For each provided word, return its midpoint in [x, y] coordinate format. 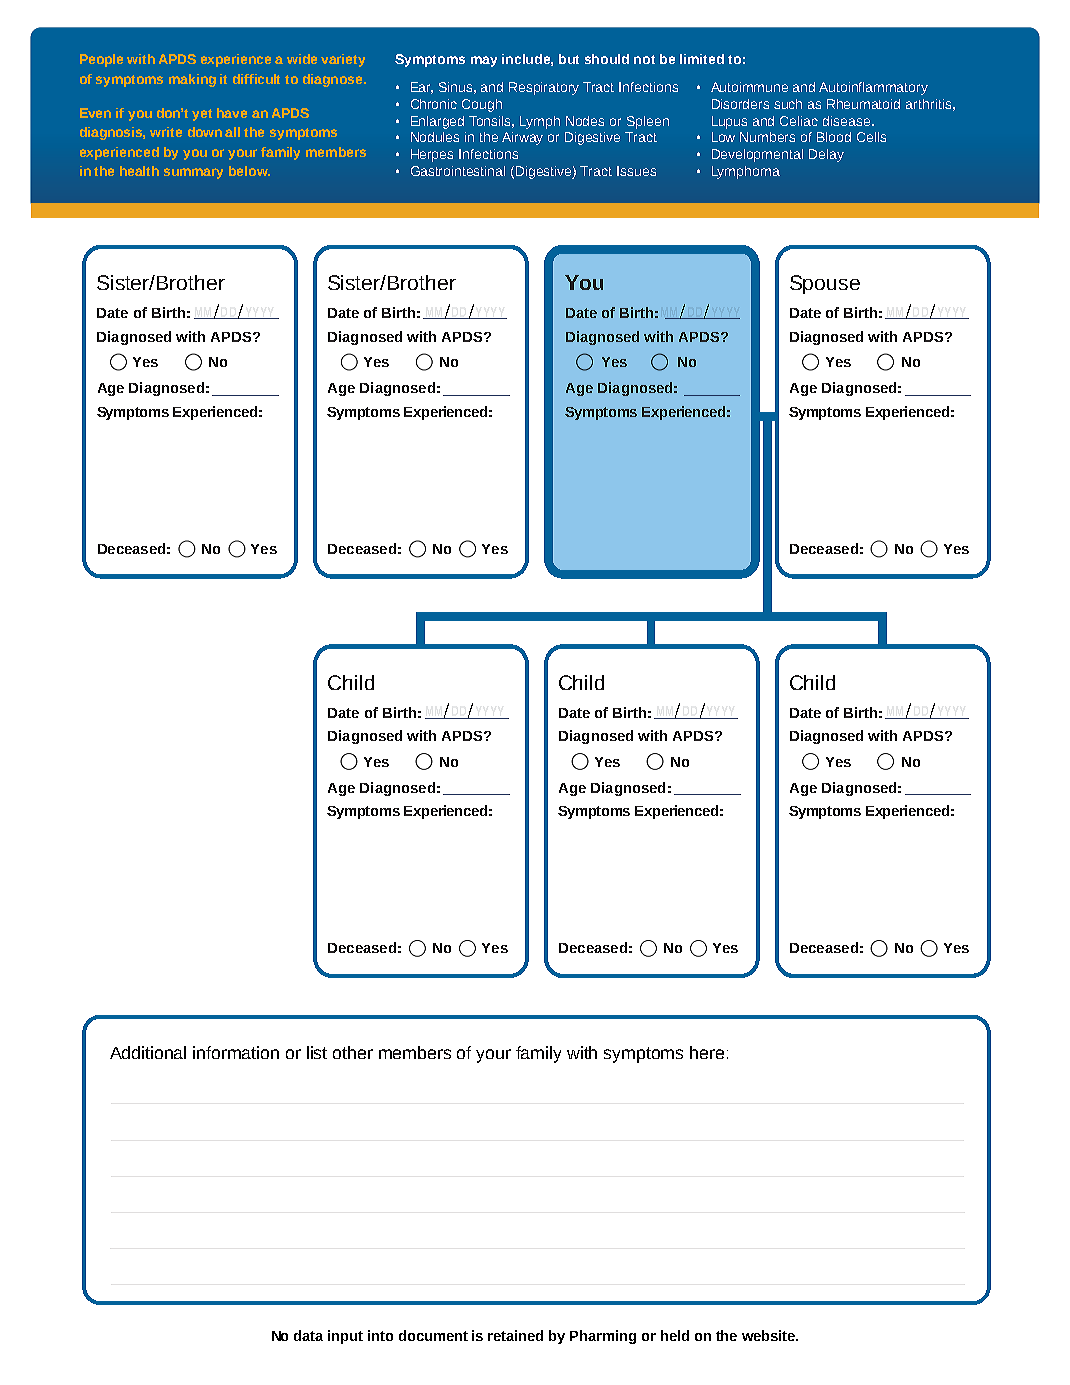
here [707, 1052]
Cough [482, 105]
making [192, 80]
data [308, 1335]
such [788, 104]
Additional [148, 1052]
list [317, 1052]
